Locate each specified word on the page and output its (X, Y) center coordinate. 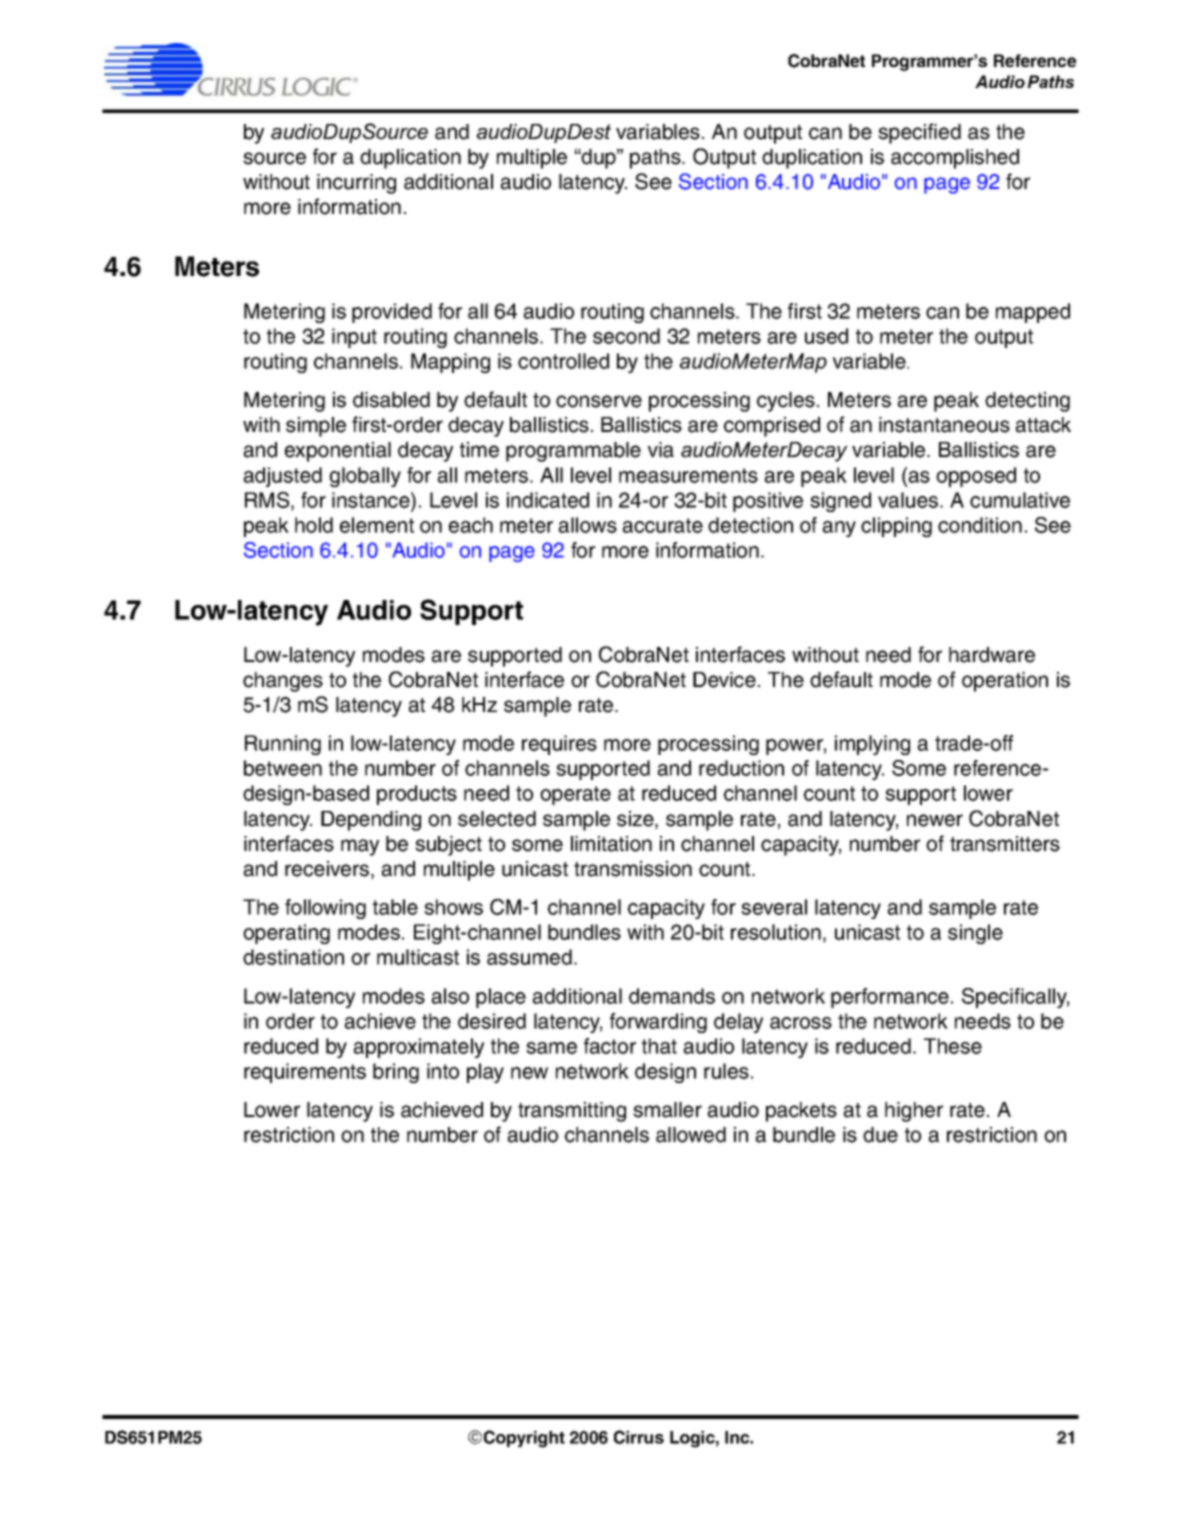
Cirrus (639, 1437)
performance (890, 998)
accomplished (955, 159)
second (626, 336)
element (377, 525)
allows (588, 525)
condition (980, 525)
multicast (418, 957)
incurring (356, 184)
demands (672, 996)
